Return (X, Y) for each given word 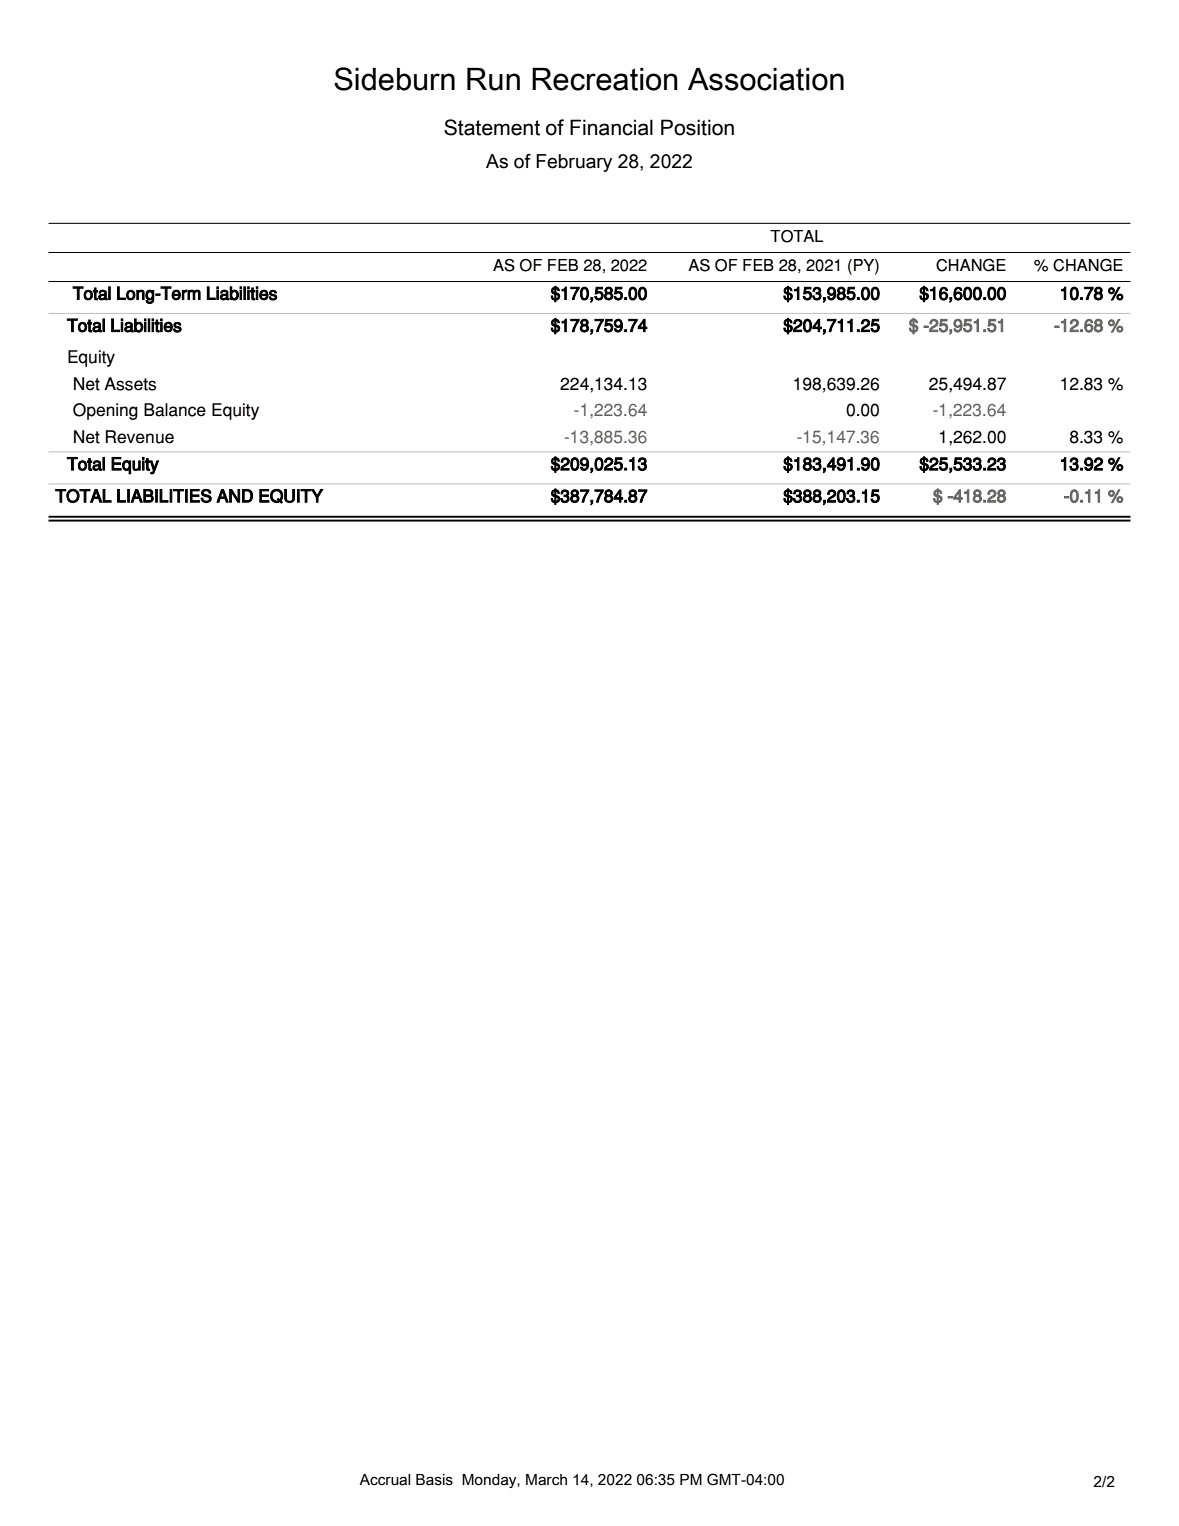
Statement (492, 127)
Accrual (384, 1480)
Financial (611, 127)
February (574, 163)
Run (493, 79)
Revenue (140, 437)
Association (766, 79)
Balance (175, 410)
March (546, 1480)
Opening (105, 411)
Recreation (605, 79)
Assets (130, 384)
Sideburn (394, 79)
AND (234, 496)
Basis (434, 1480)
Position (697, 127)
